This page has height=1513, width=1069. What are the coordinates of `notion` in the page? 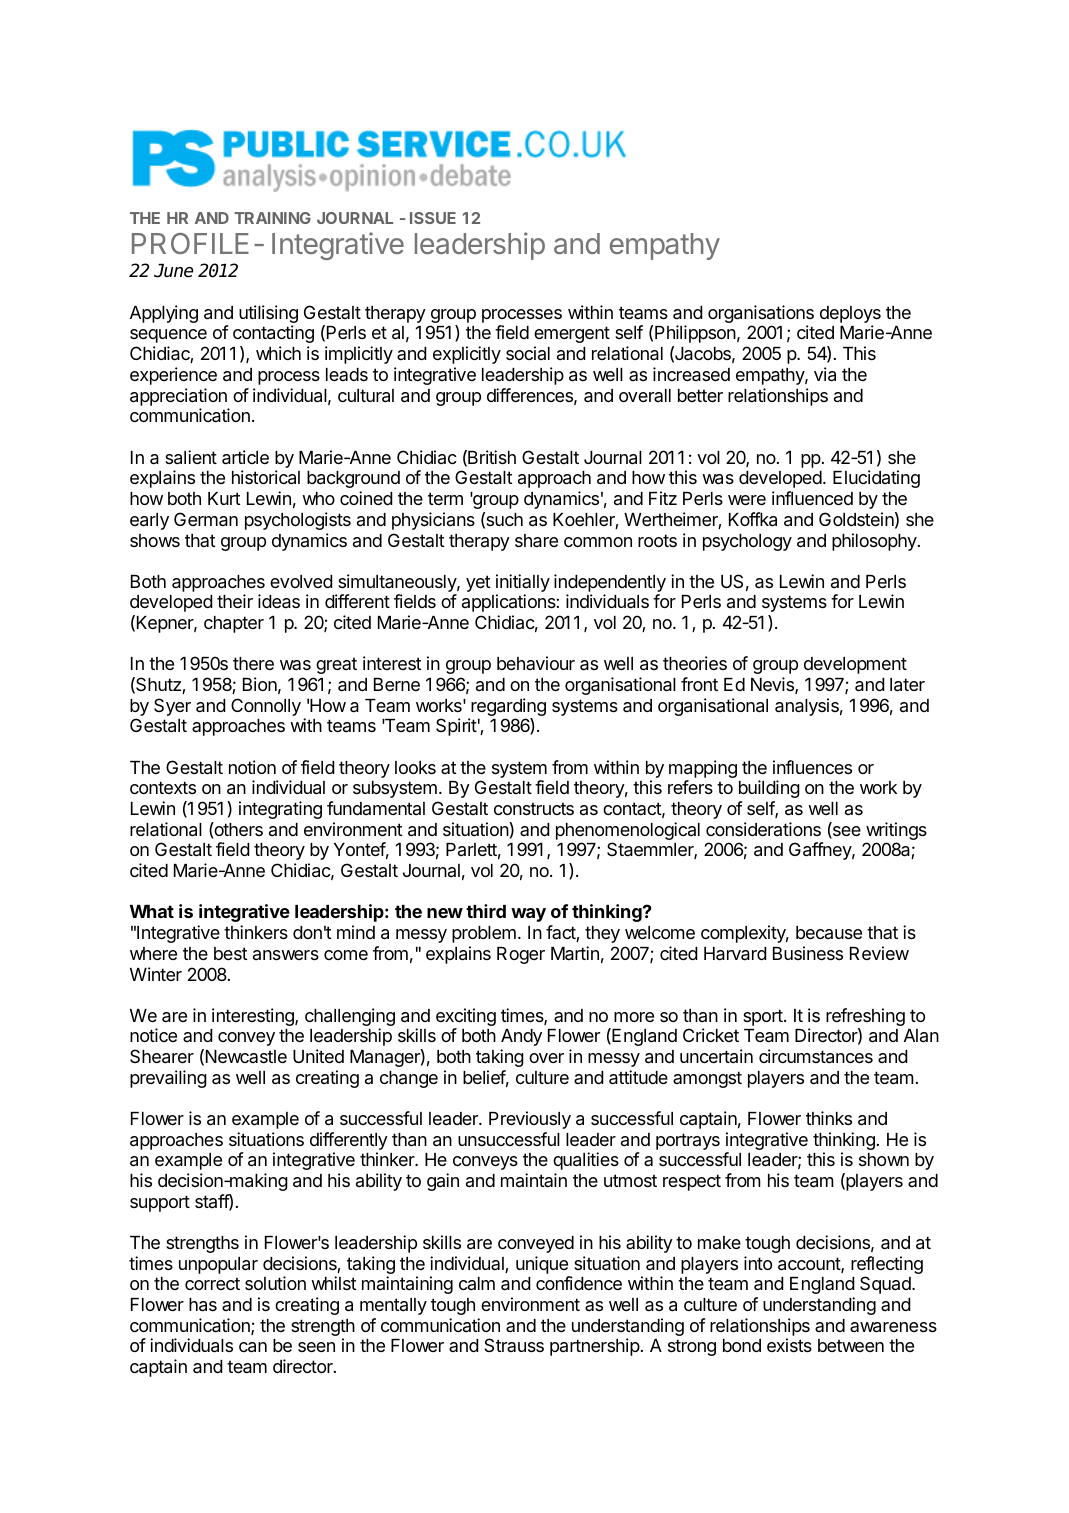 It's located at (252, 767).
